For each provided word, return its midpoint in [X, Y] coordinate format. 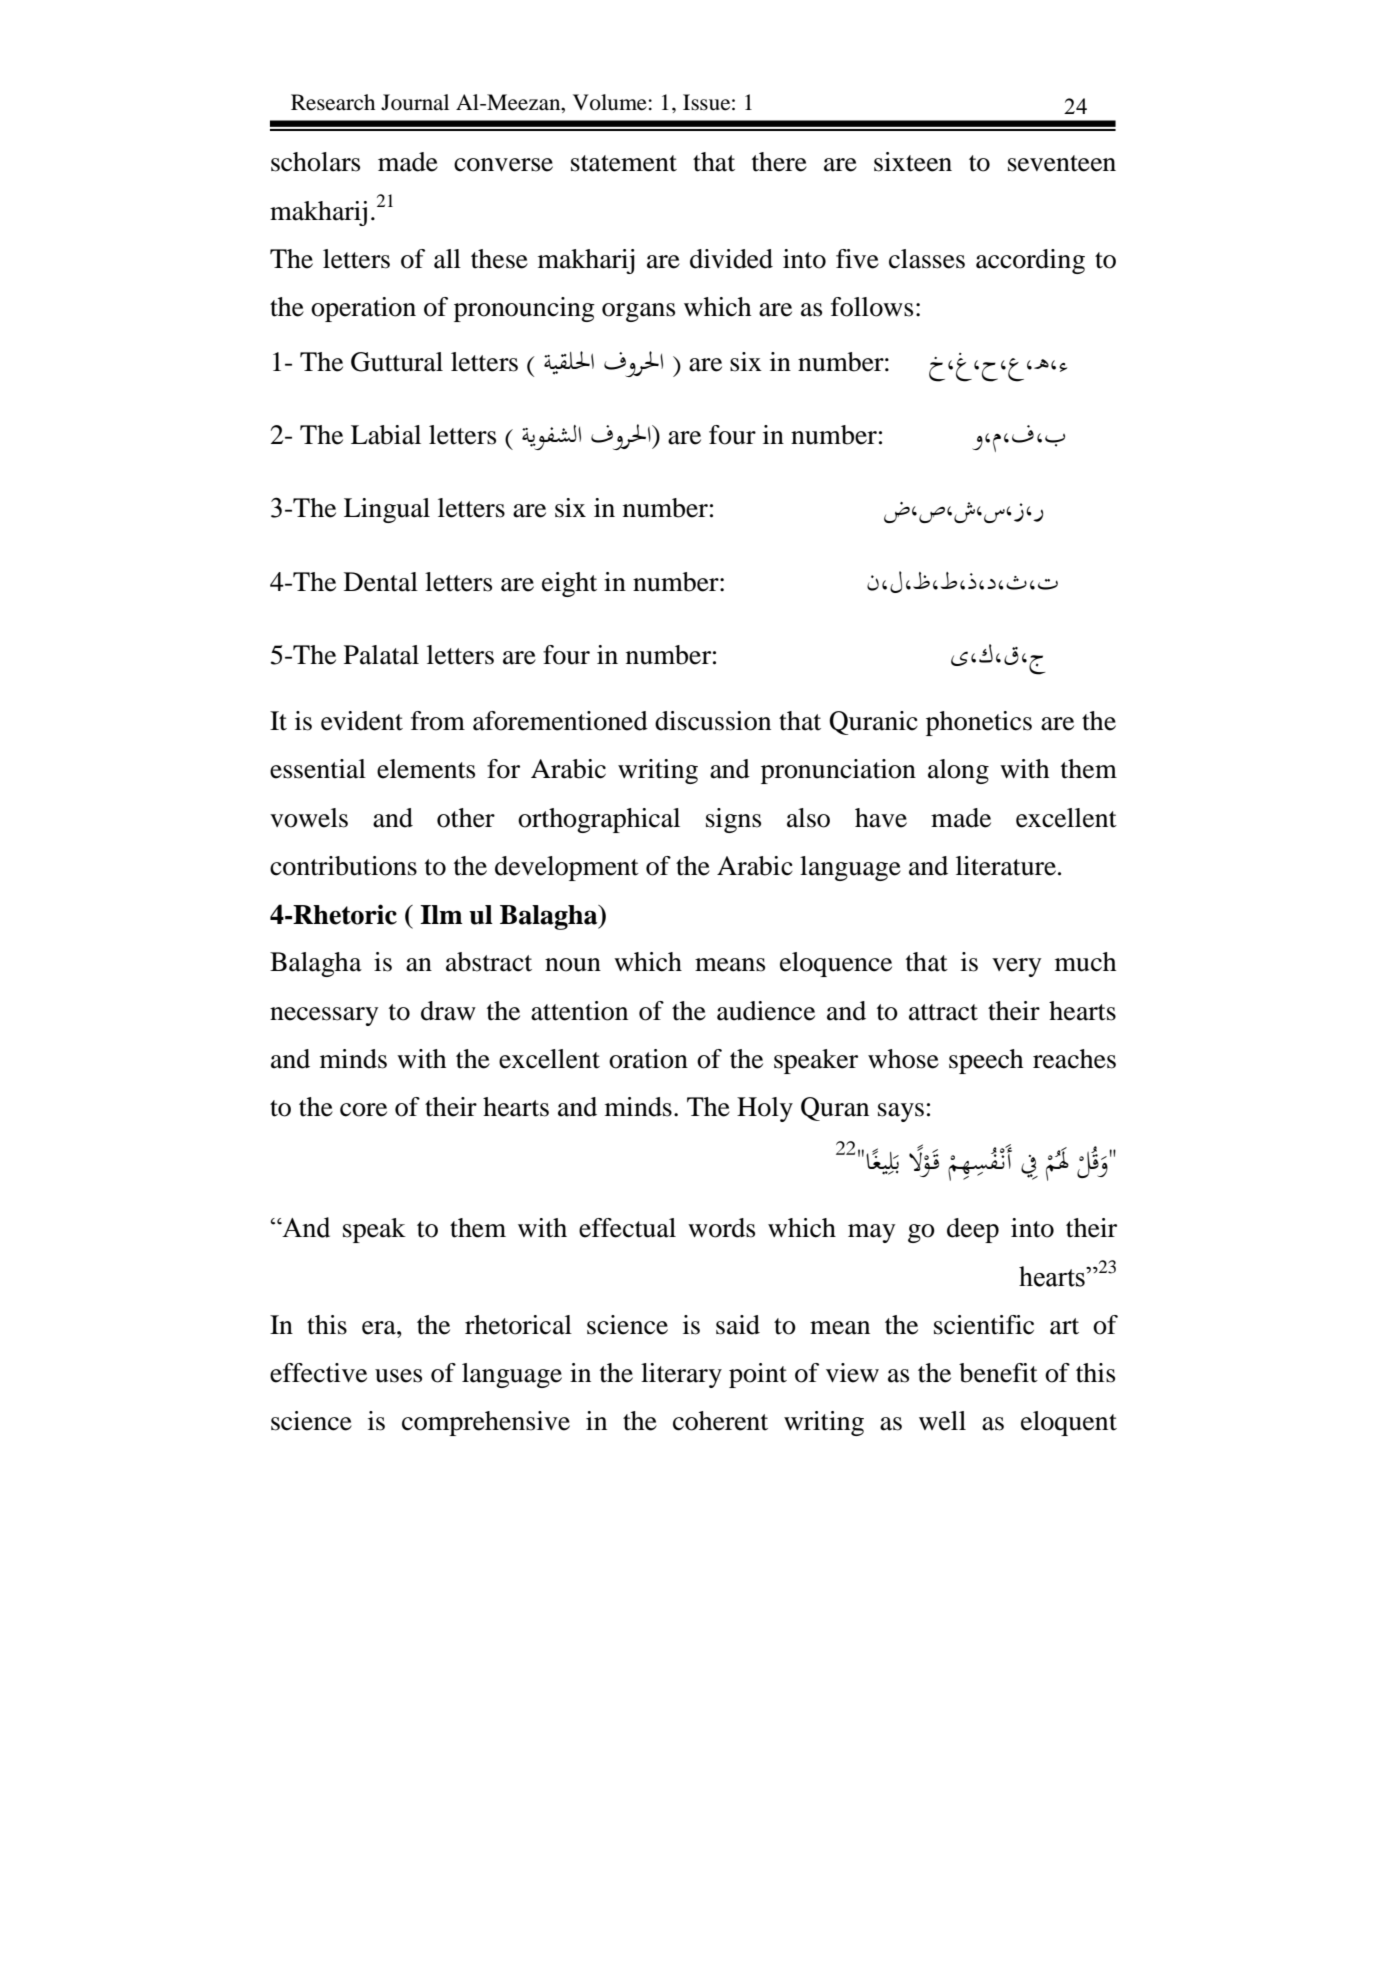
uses [398, 1376]
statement [624, 163]
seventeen [1062, 163]
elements [426, 769]
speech [986, 1061]
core [363, 1110]
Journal [415, 102]
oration [648, 1059]
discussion [713, 721]
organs [638, 312]
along [958, 771]
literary [681, 1375]
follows [872, 307]
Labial [386, 435]
